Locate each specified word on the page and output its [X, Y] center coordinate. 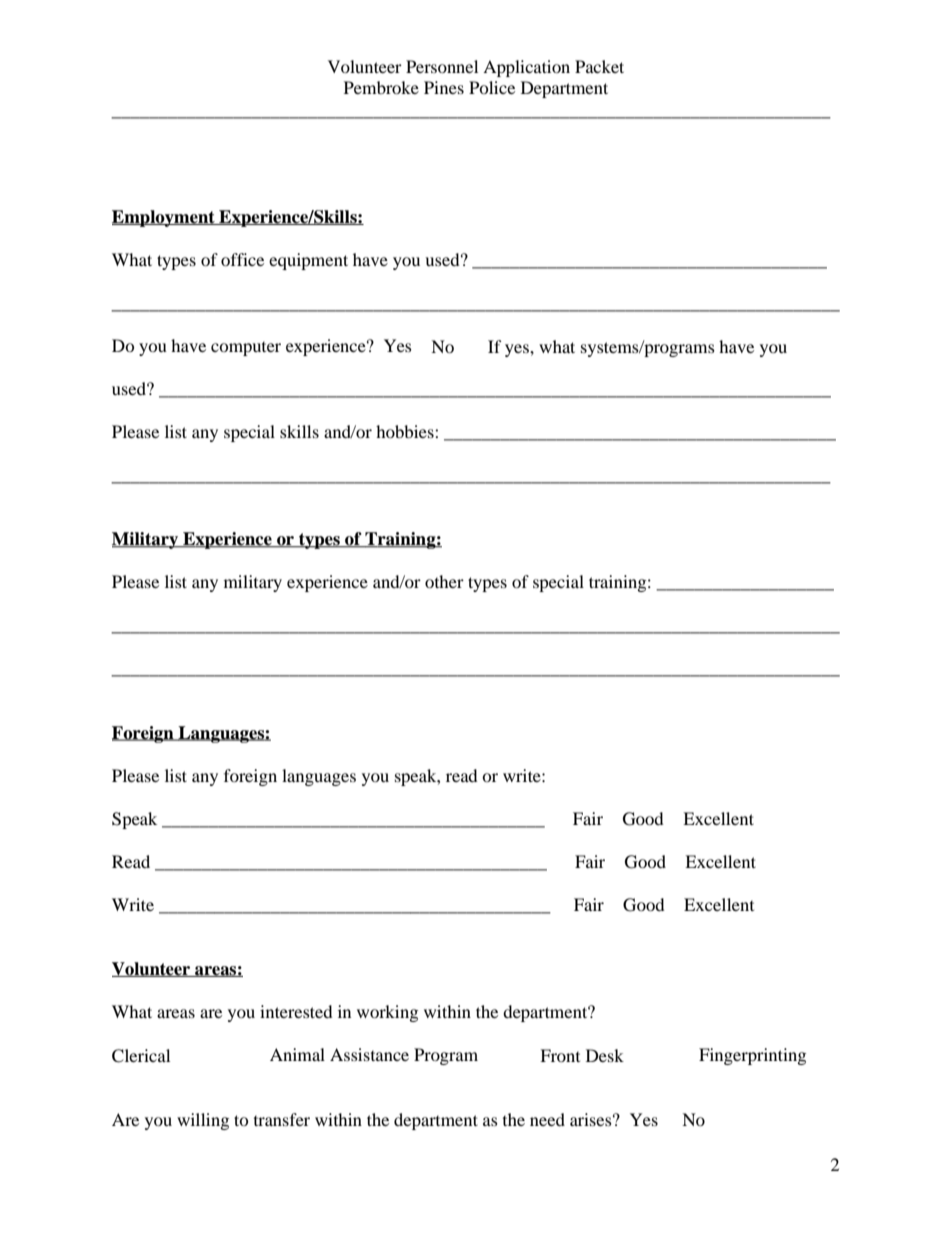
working [387, 1013]
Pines [444, 87]
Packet [599, 66]
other [444, 581]
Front [560, 1055]
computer [246, 348]
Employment [164, 218]
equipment [308, 261]
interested [296, 1011]
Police [492, 87]
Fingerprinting [752, 1056]
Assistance [369, 1054]
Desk [605, 1055]
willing [203, 1121]
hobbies [406, 431]
